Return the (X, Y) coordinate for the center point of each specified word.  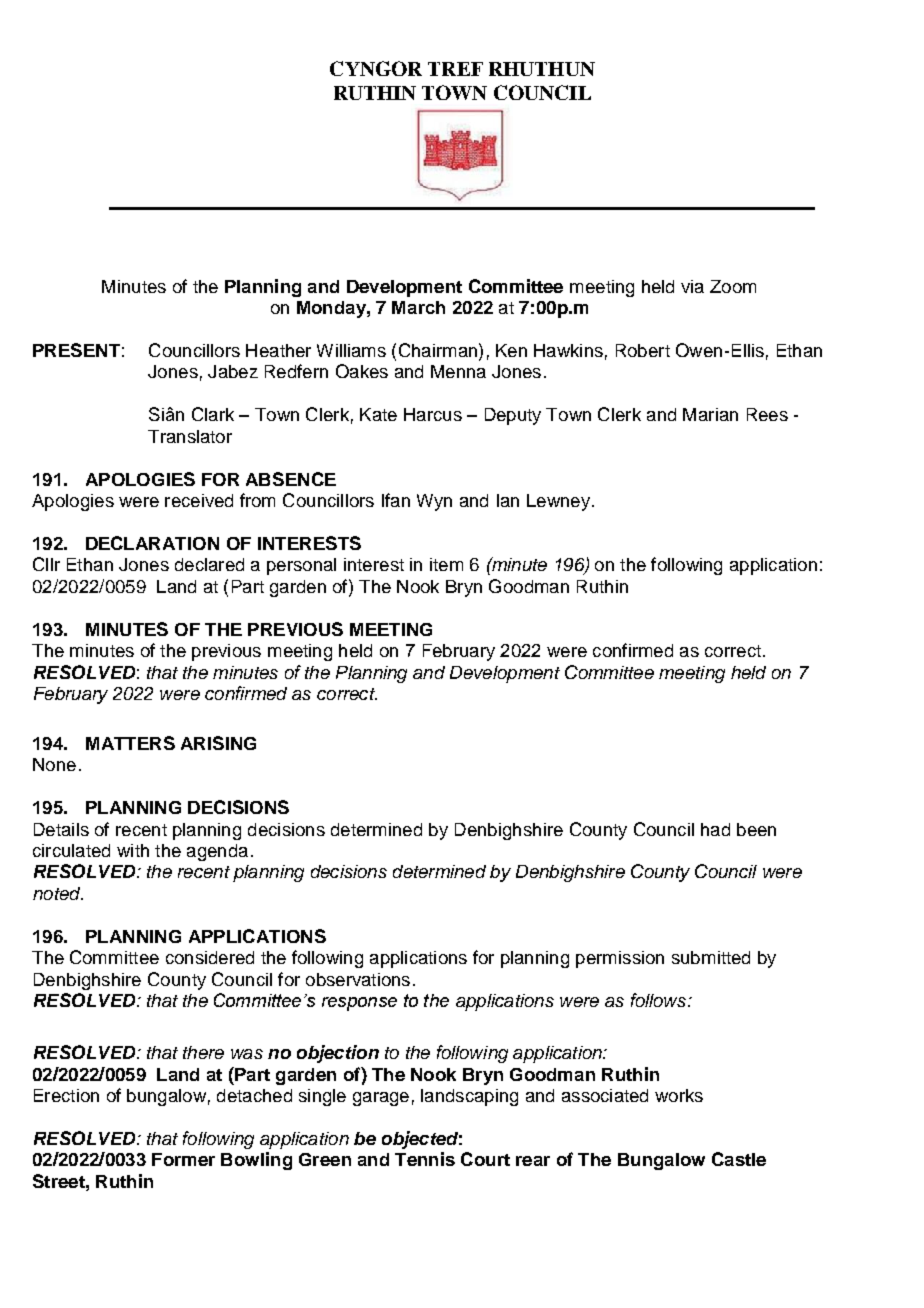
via (692, 286)
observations (358, 979)
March (418, 307)
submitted (711, 957)
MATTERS (130, 743)
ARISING (218, 743)
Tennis (425, 1159)
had (715, 829)
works (679, 1095)
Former (183, 1159)
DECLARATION (152, 543)
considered (210, 957)
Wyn (434, 502)
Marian (710, 414)
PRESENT (76, 350)
